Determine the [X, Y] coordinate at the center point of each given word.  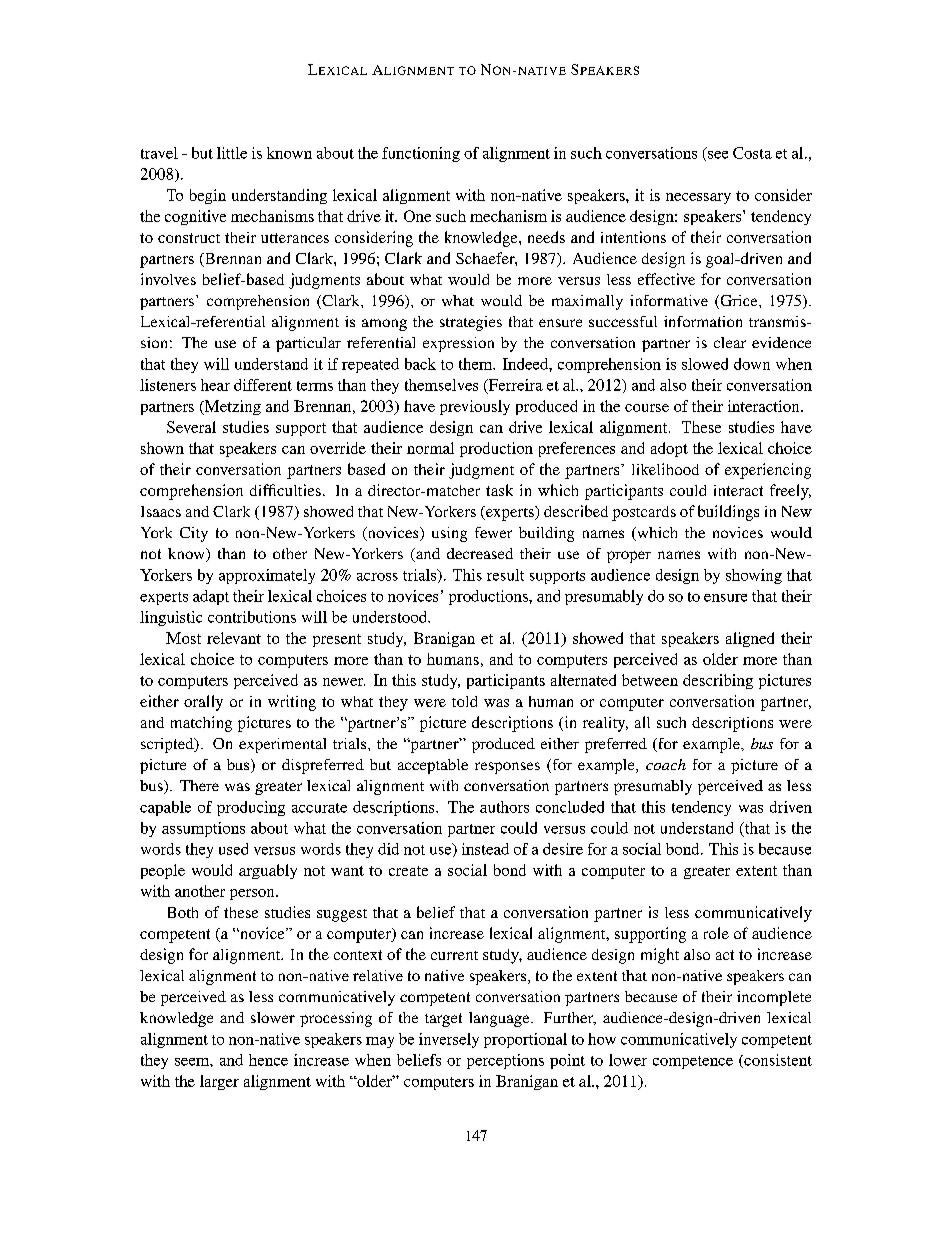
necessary [698, 198]
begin [208, 196]
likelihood [665, 469]
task [499, 490]
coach [666, 764]
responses [507, 768]
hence [268, 1060]
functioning [421, 154]
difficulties [285, 490]
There [199, 785]
